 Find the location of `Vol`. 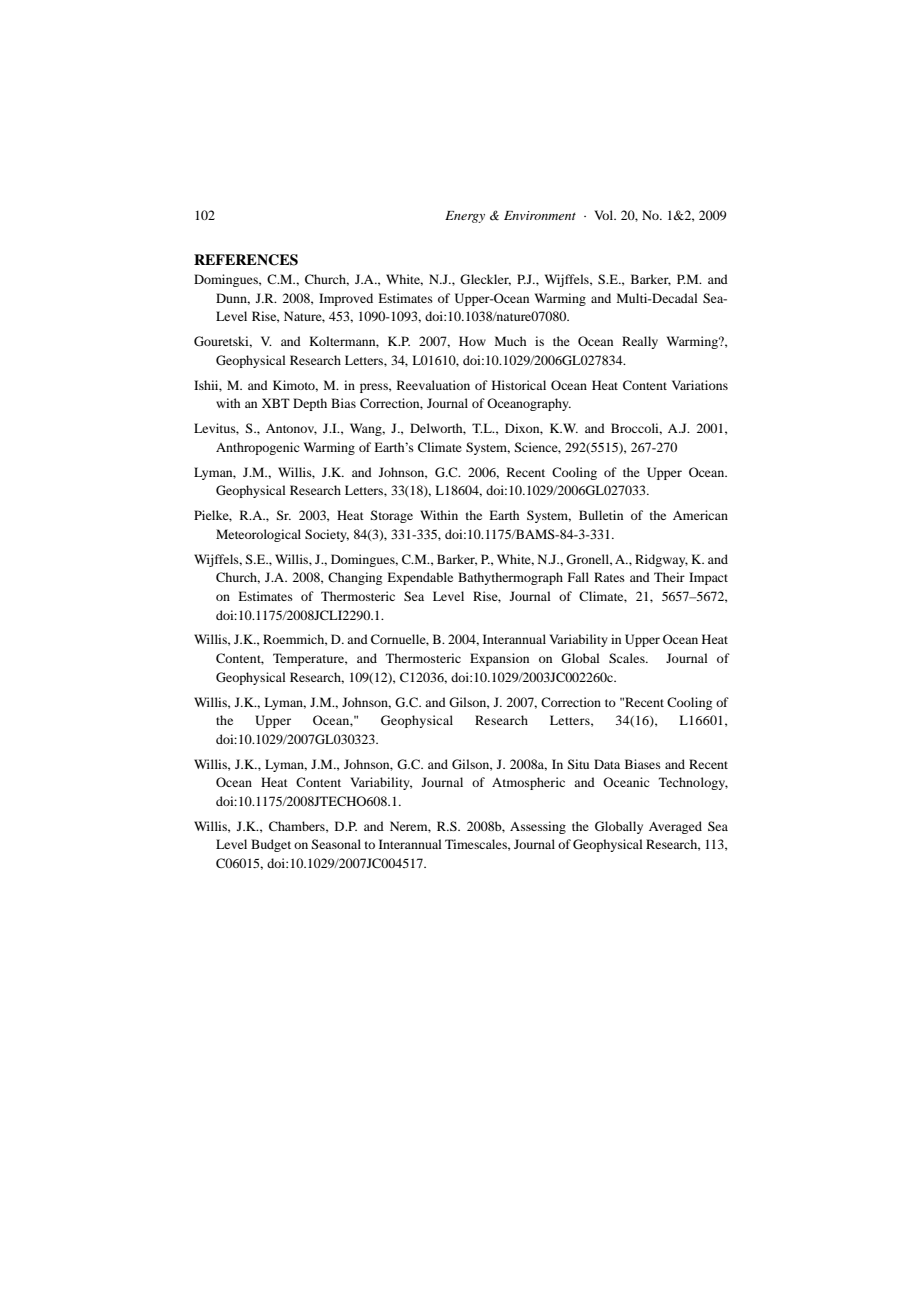

Vol is located at coordinates (605, 215).
